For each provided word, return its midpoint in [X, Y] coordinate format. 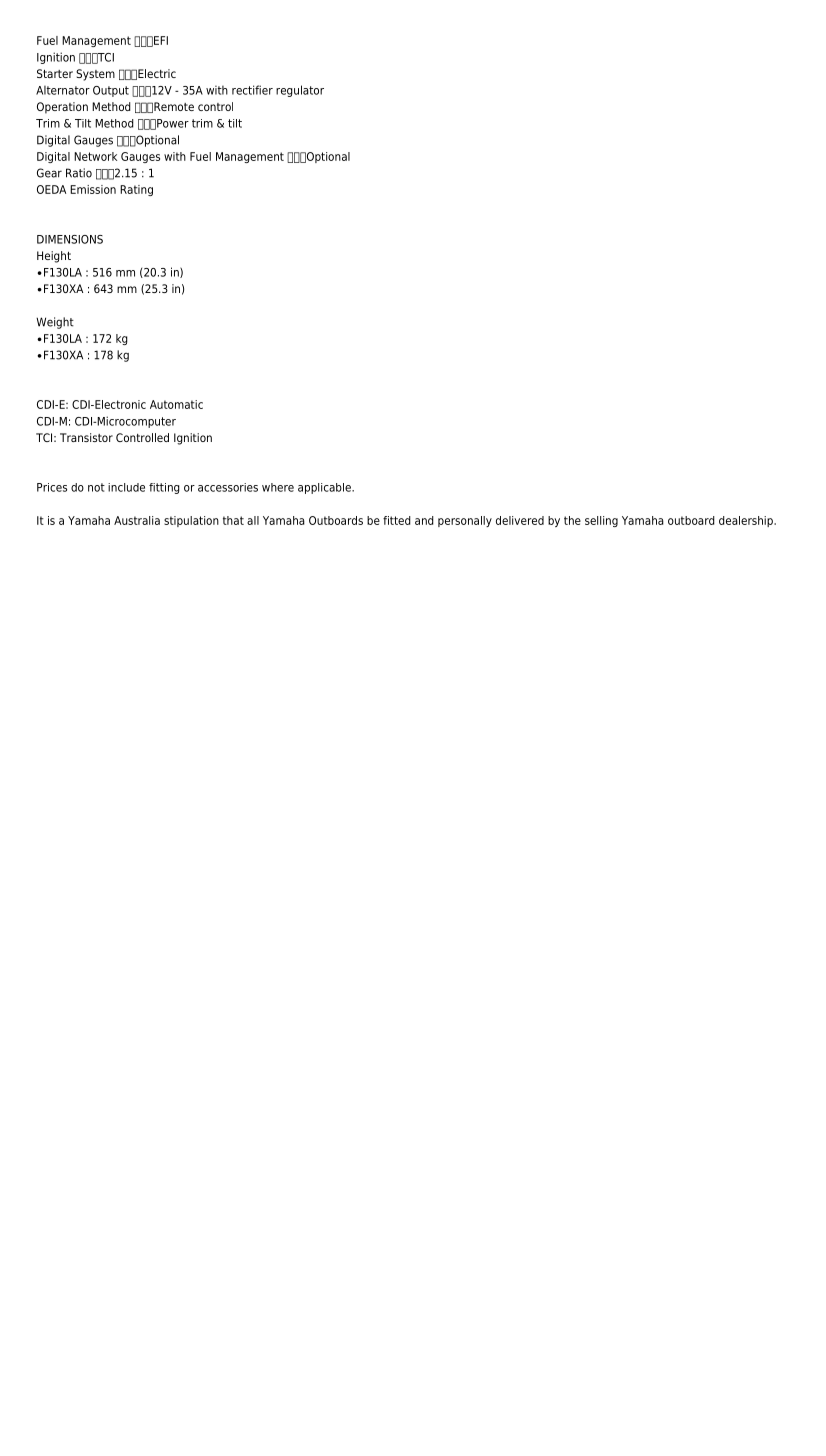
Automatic [176, 404]
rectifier [252, 90]
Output [111, 91]
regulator [300, 91]
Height [54, 257]
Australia [137, 520]
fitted [397, 520]
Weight [55, 323]
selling [601, 521]
